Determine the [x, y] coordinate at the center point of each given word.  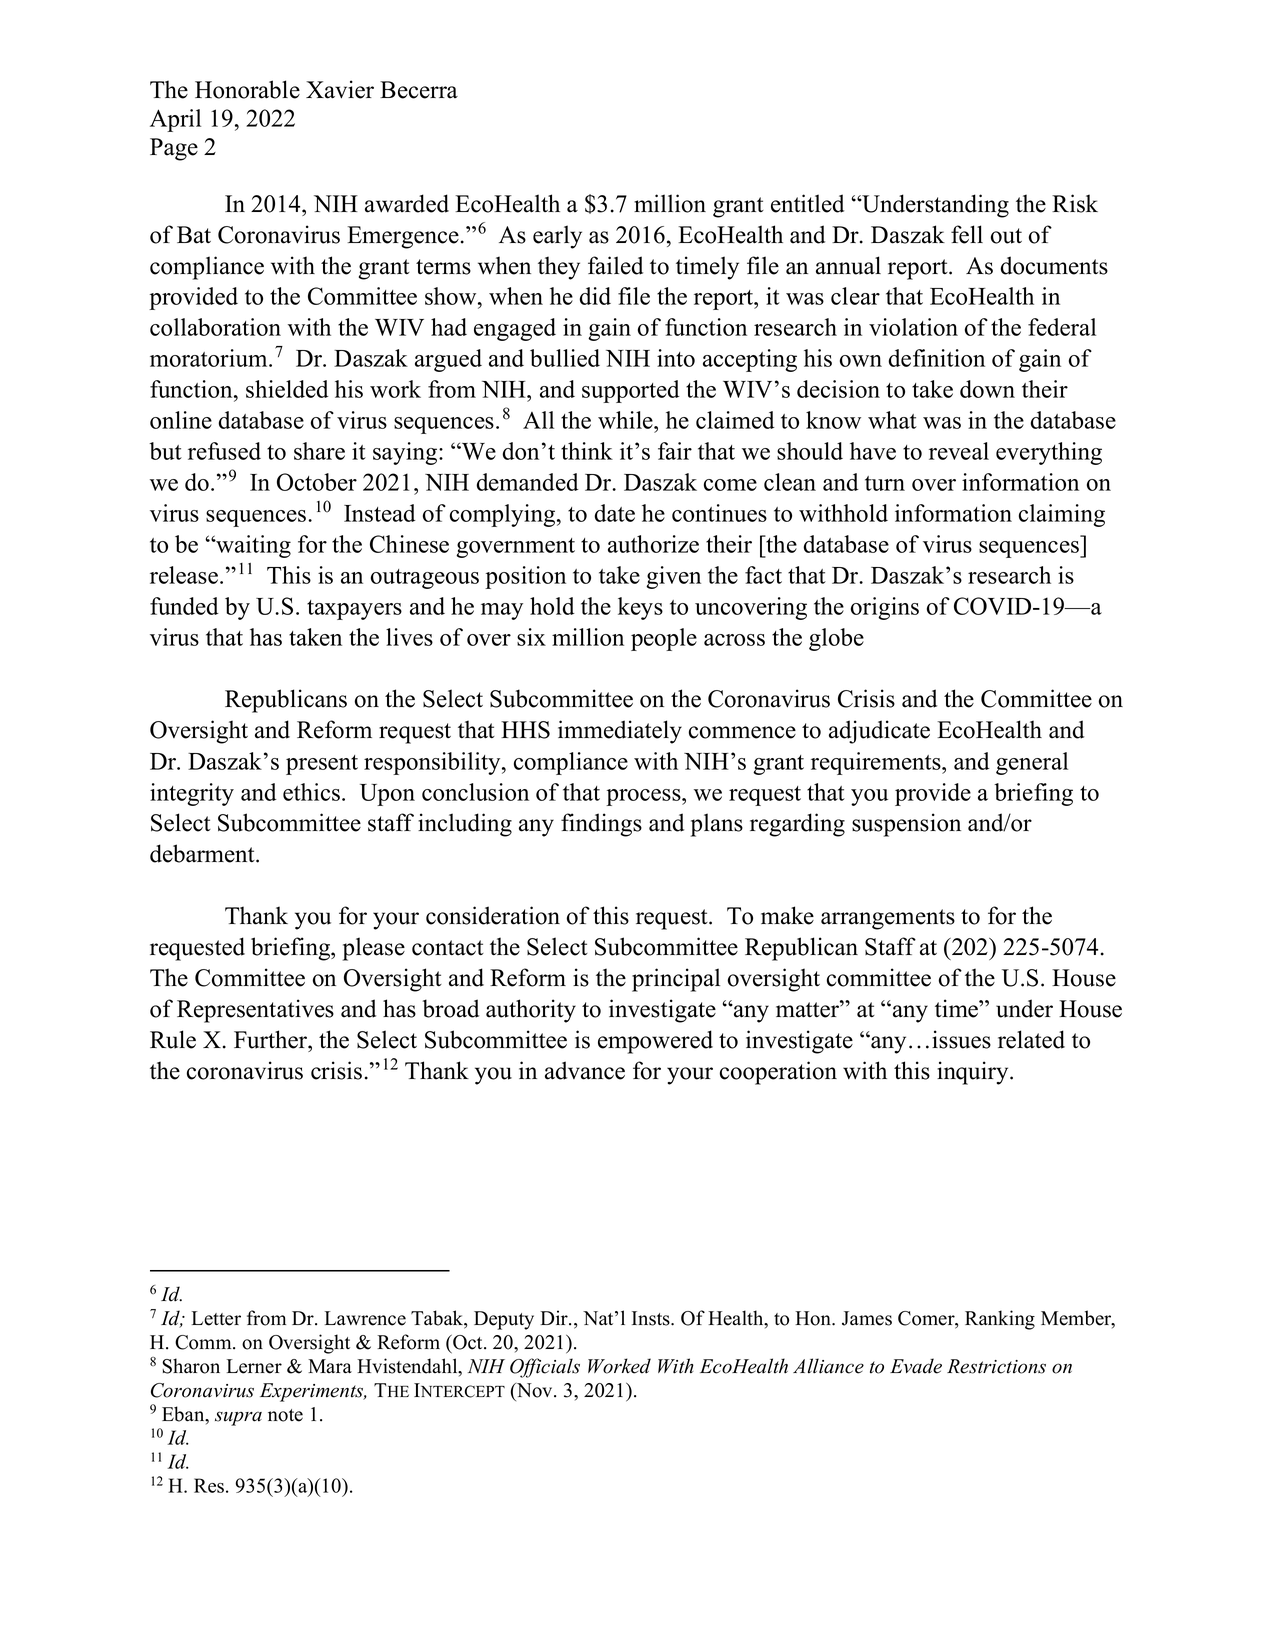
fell [967, 234]
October [317, 482]
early [557, 237]
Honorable [247, 89]
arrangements [888, 919]
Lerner [254, 1366]
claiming [1062, 515]
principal [676, 980]
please [374, 949]
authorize [653, 544]
